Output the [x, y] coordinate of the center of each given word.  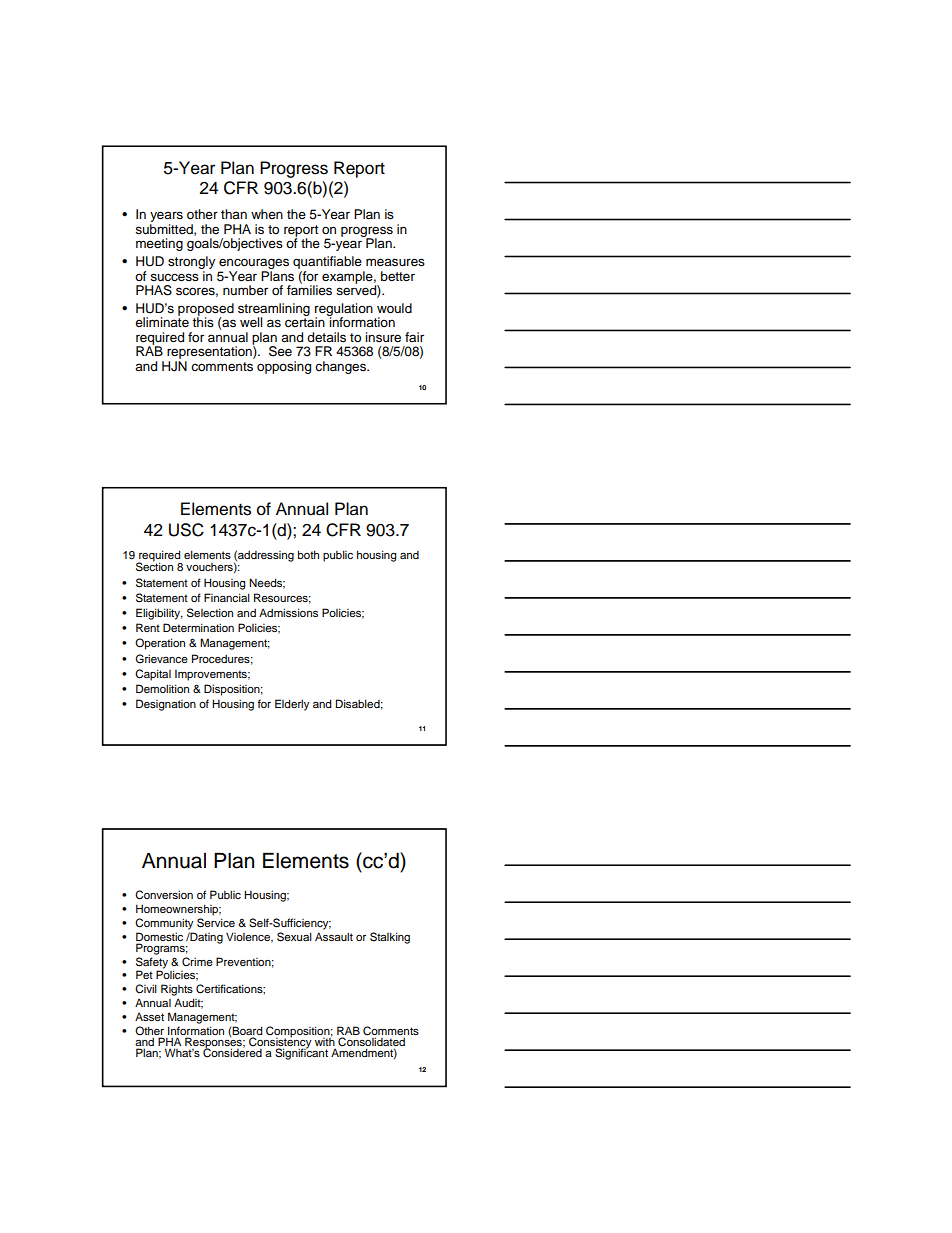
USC [186, 530]
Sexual [294, 937]
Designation [166, 705]
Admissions [288, 612]
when [267, 214]
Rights [177, 990]
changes [341, 367]
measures [395, 262]
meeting [159, 244]
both [308, 554]
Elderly [292, 705]
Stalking [390, 938]
